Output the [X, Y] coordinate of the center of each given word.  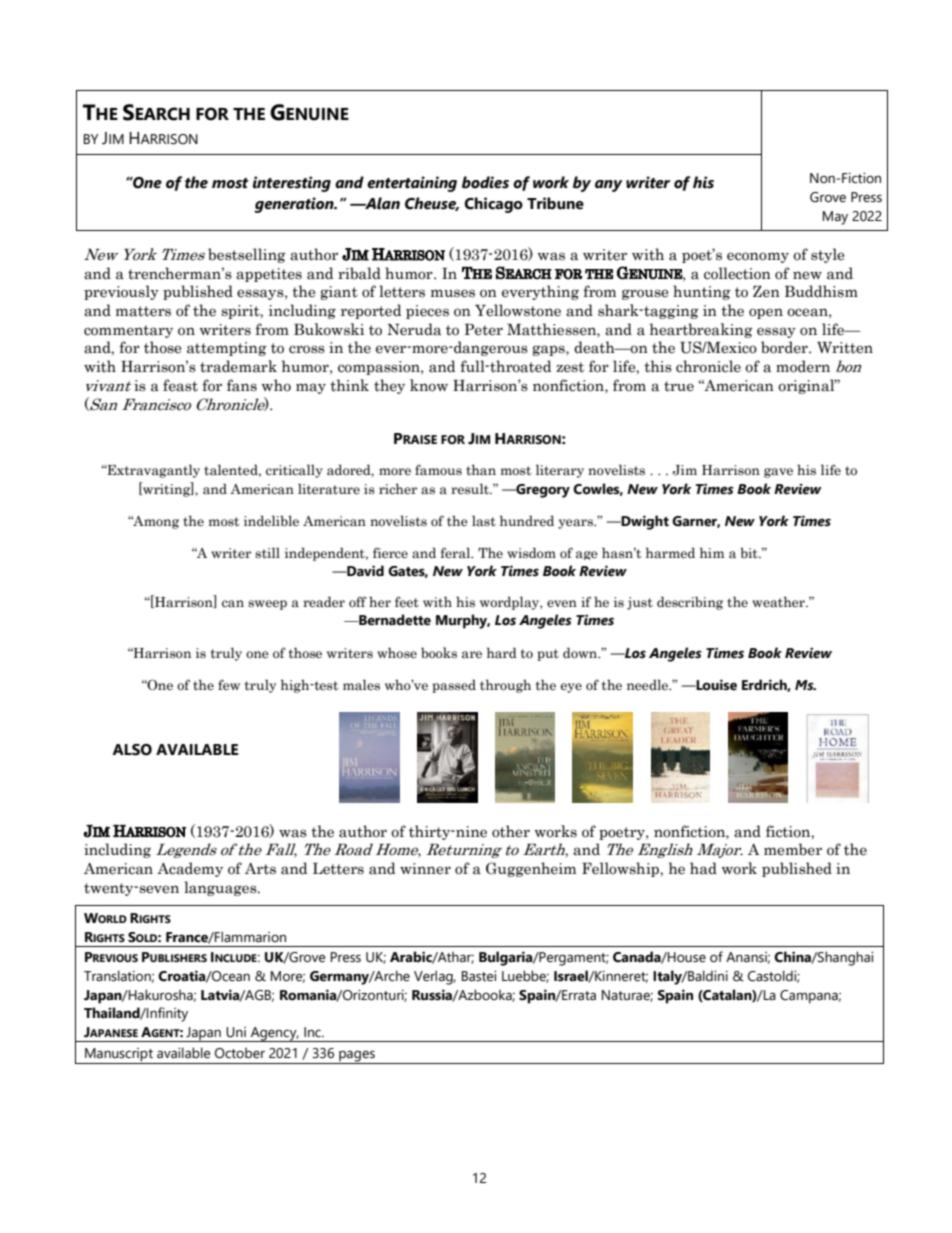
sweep [267, 605]
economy [758, 257]
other [511, 831]
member [793, 849]
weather [779, 602]
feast [180, 385]
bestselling [247, 255]
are [472, 654]
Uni [236, 1032]
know [429, 385]
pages [357, 1057]
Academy [190, 869]
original [807, 386]
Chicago [493, 205]
